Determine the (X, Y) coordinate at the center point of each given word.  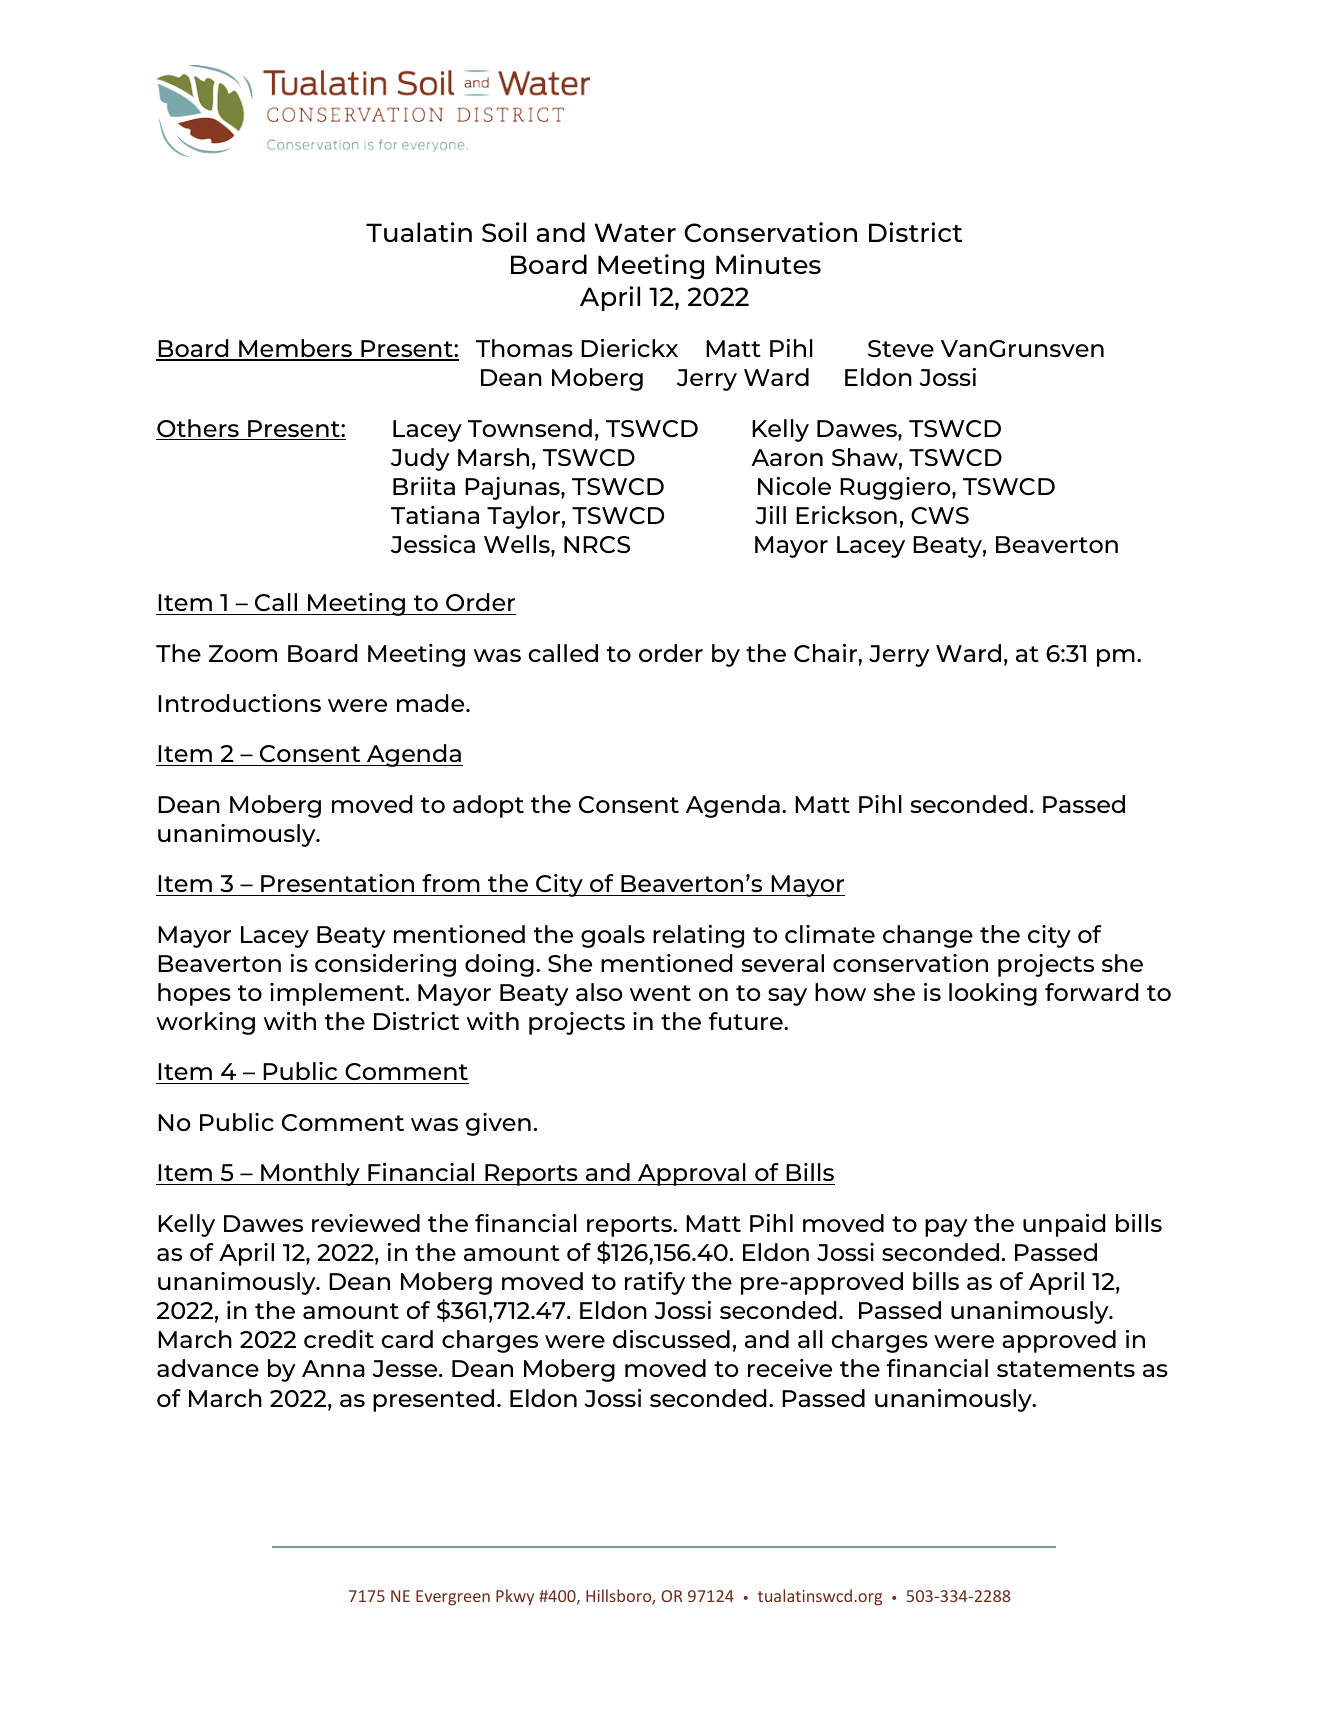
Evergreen (453, 1598)
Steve (901, 348)
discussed (671, 1339)
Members (295, 349)
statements (1066, 1369)
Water (635, 232)
